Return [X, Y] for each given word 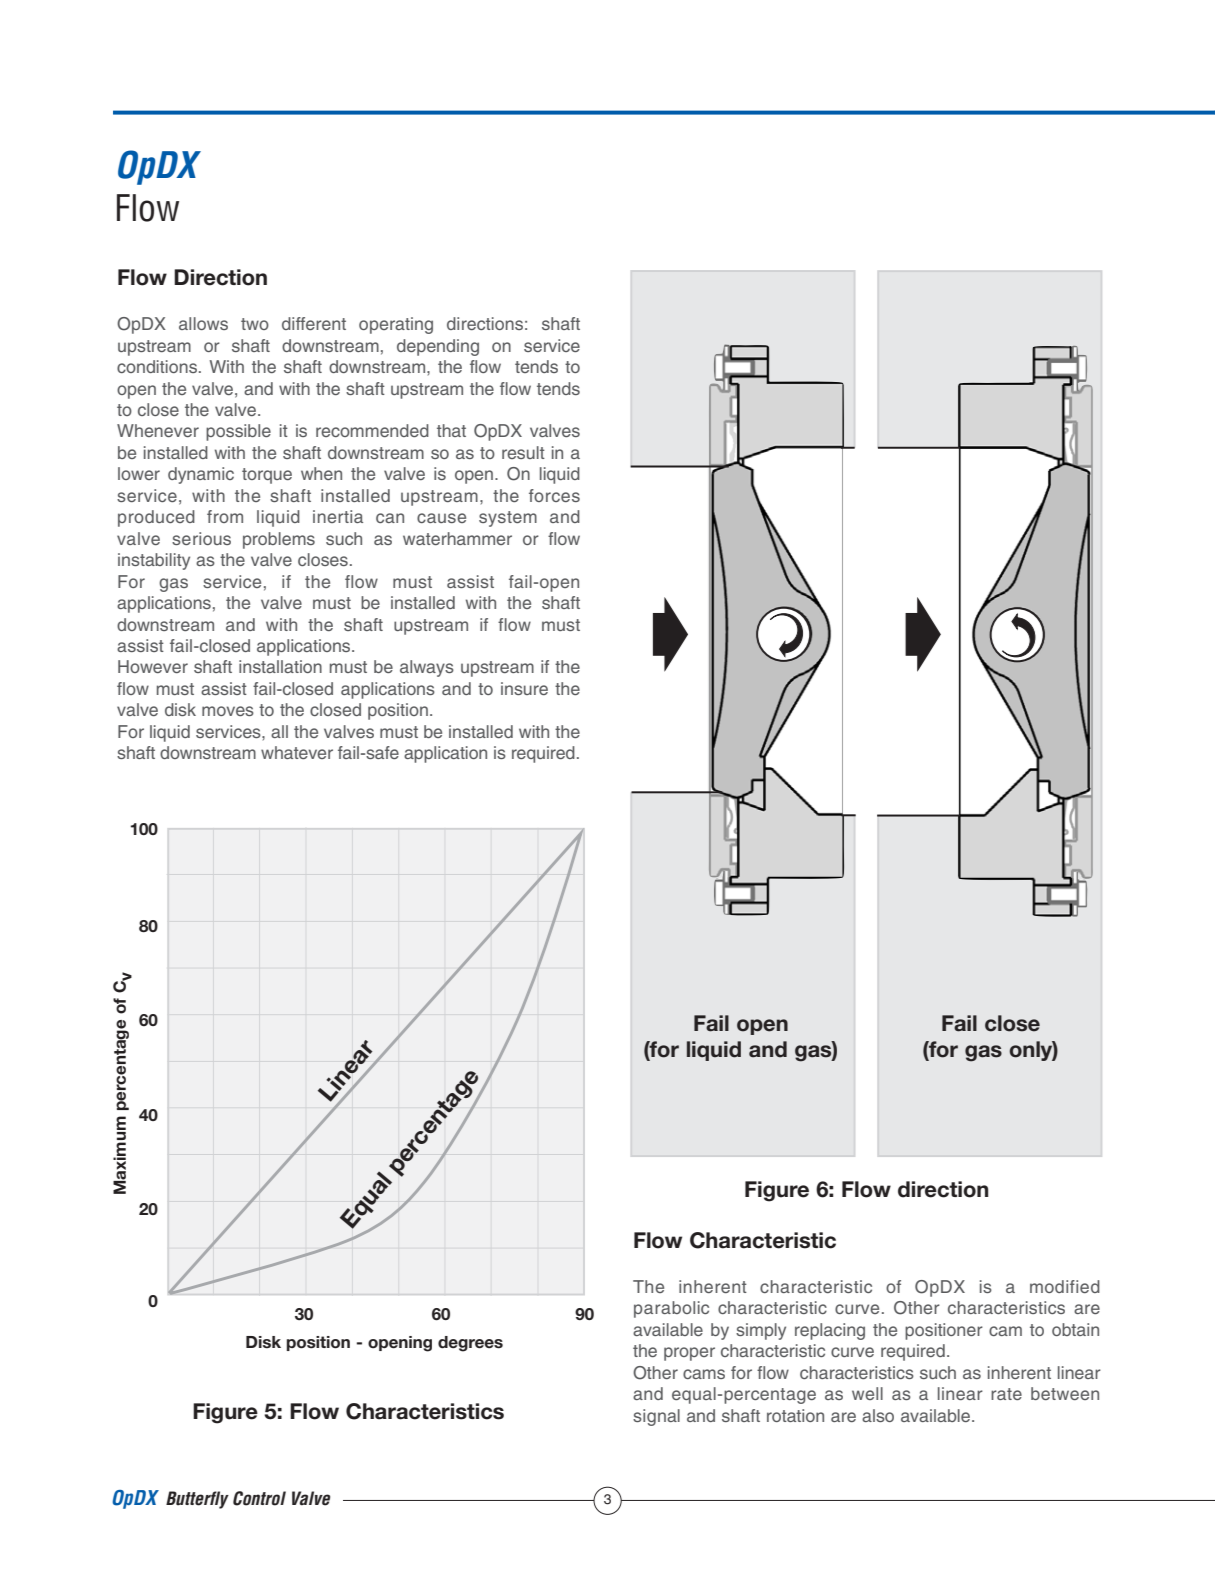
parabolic [671, 1309]
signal [656, 1417]
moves [228, 711]
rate [1006, 1394]
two [255, 324]
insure [524, 688]
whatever [297, 752]
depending [438, 347]
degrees [470, 1344]
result [523, 452]
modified [1065, 1286]
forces [554, 495]
